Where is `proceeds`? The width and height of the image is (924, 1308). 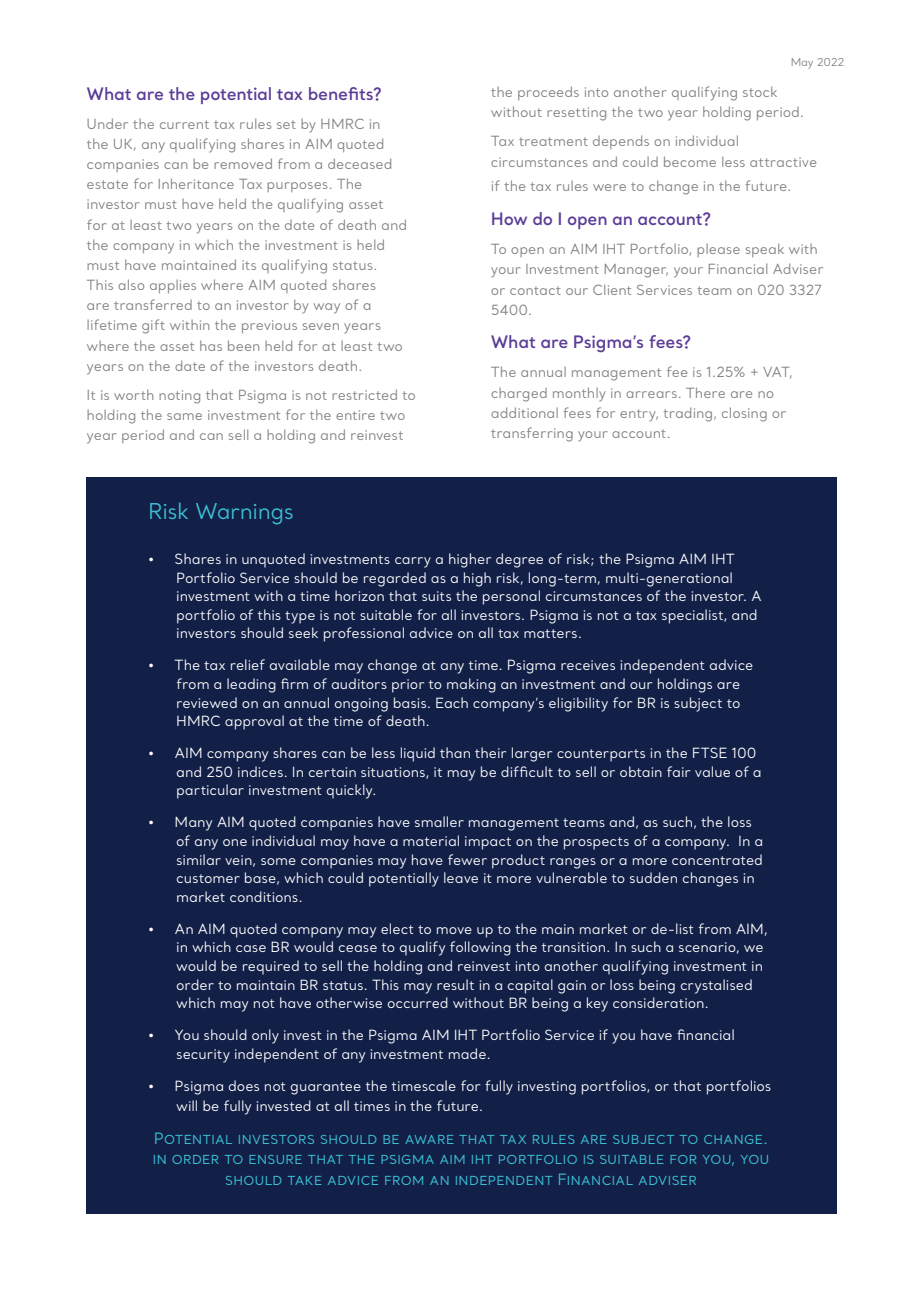
proceeds is located at coordinates (548, 93).
